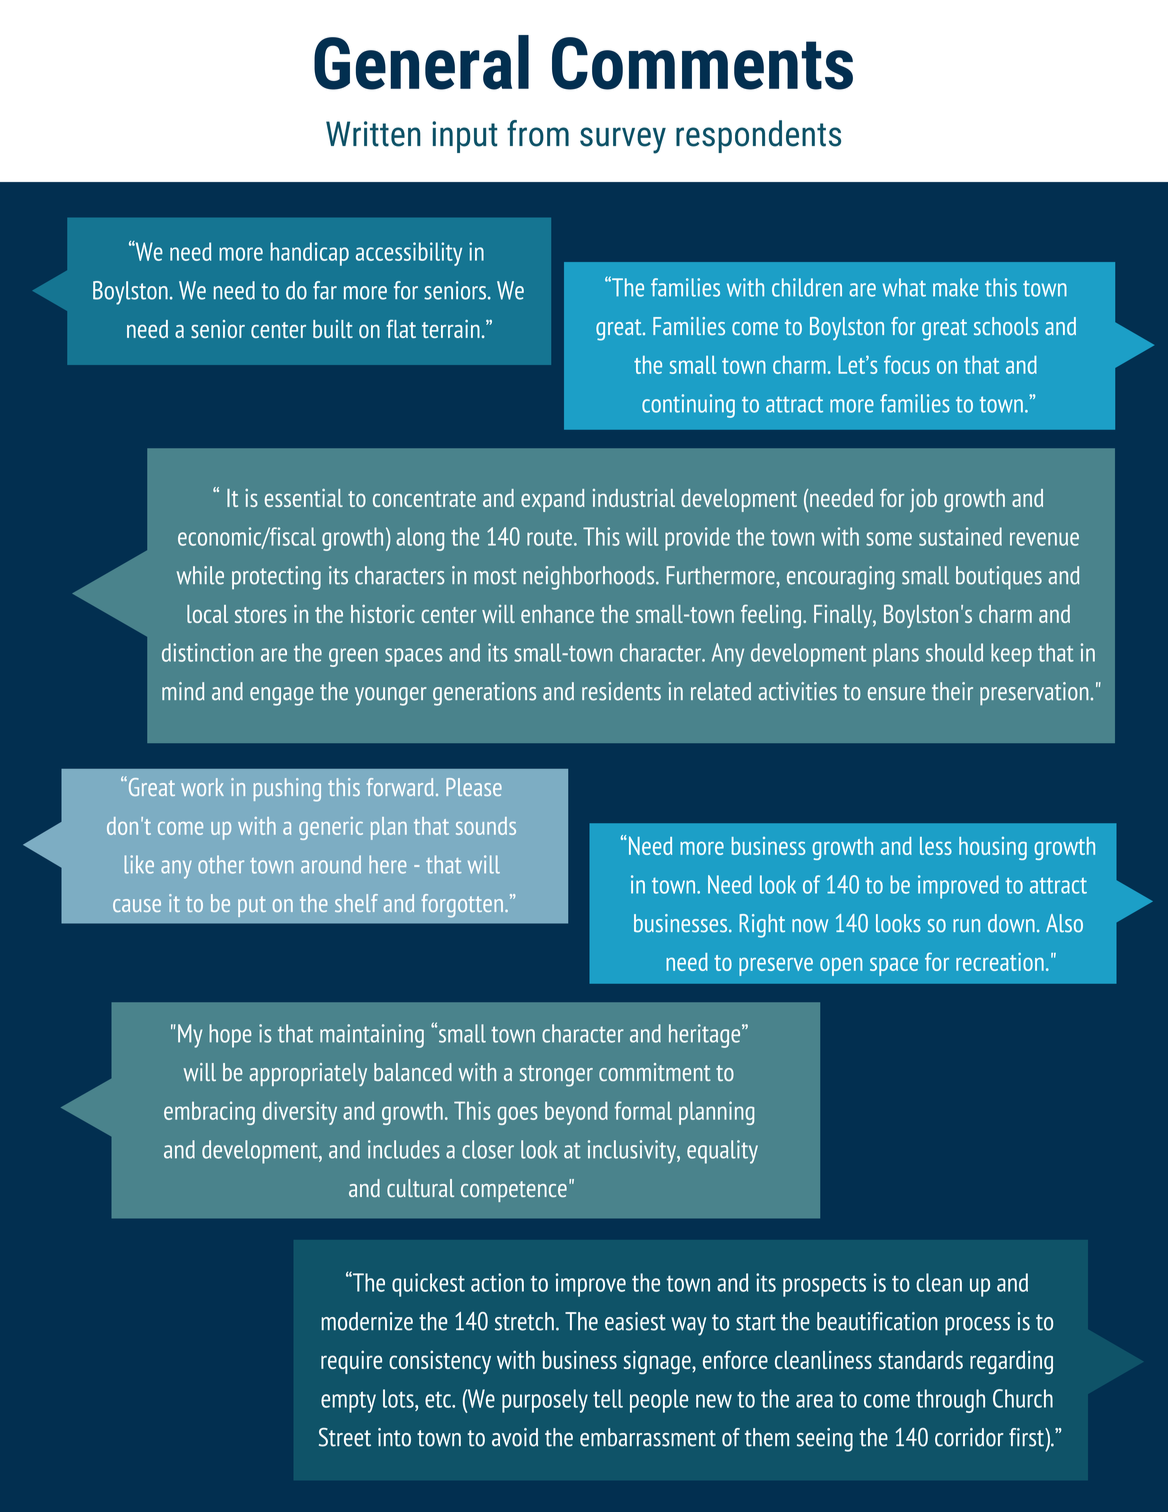  I want to click on empty, so click(348, 1402).
